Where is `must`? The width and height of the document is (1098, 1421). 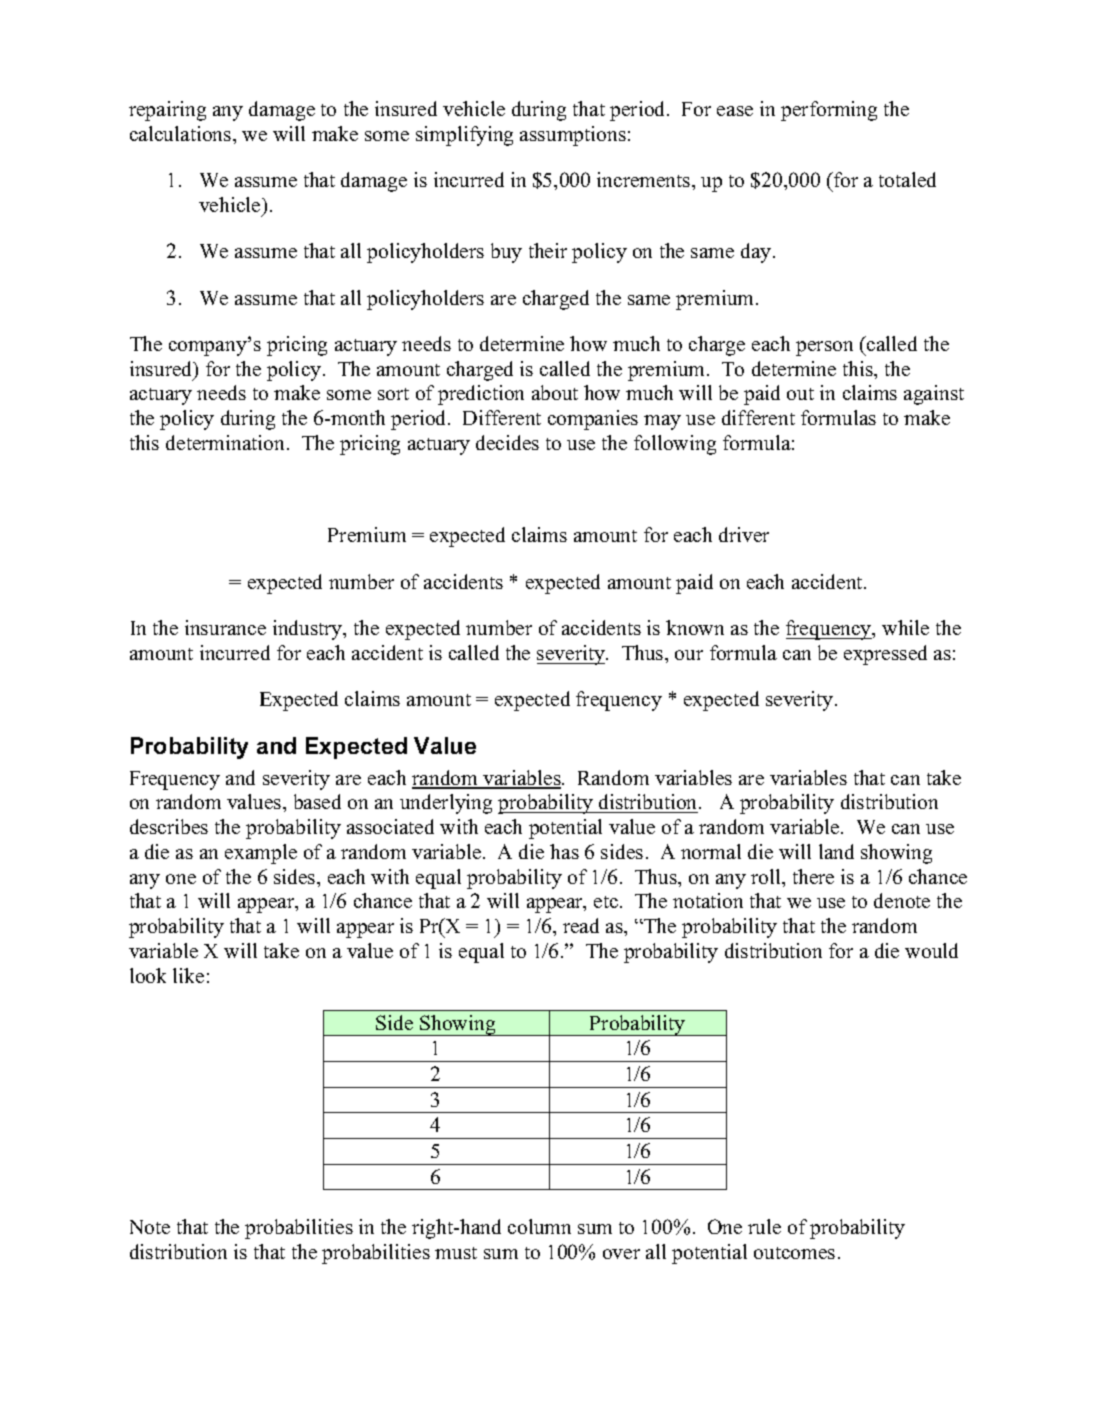
must is located at coordinates (456, 1253).
